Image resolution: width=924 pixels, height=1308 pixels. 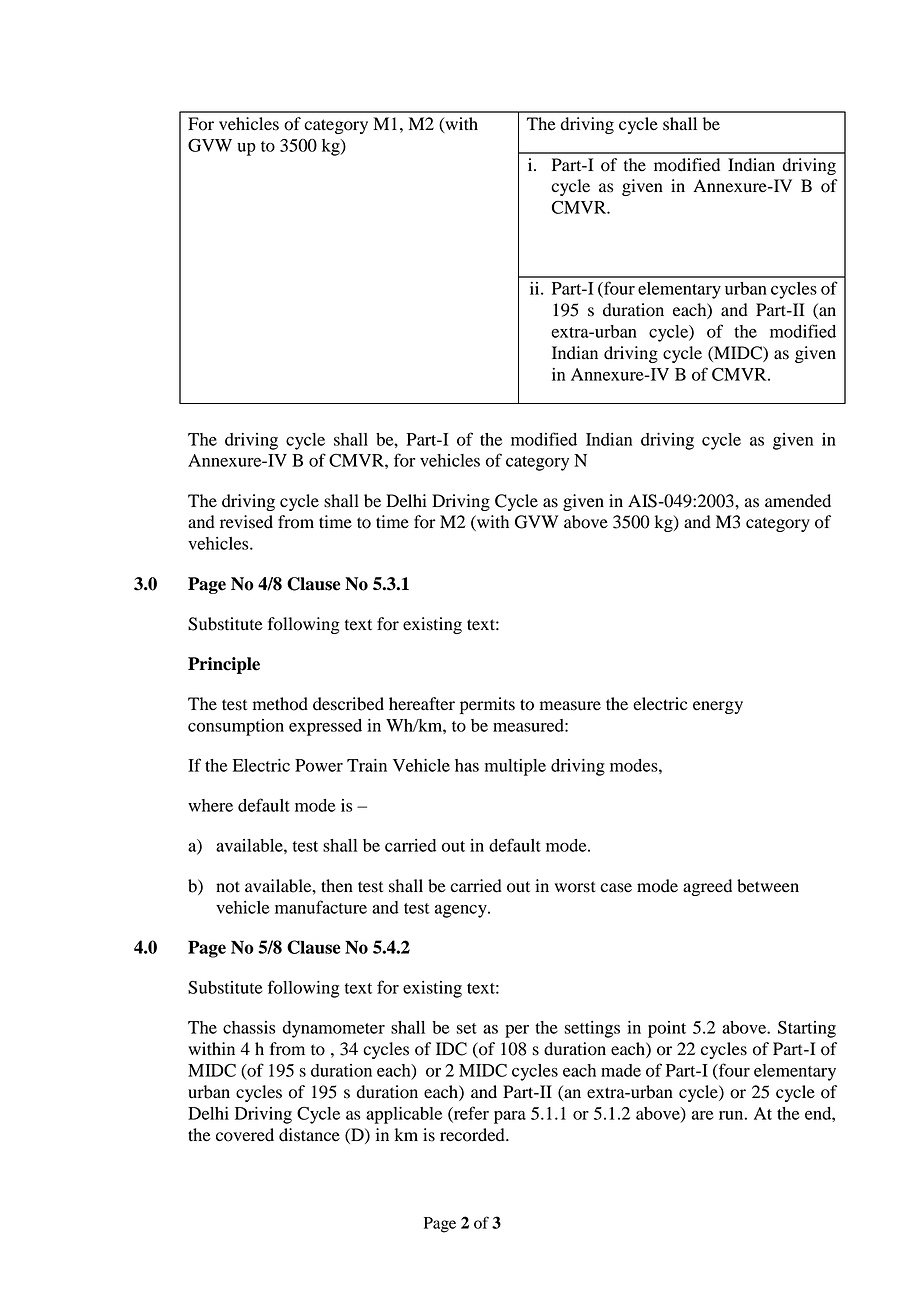 I want to click on revised, so click(x=246, y=522).
